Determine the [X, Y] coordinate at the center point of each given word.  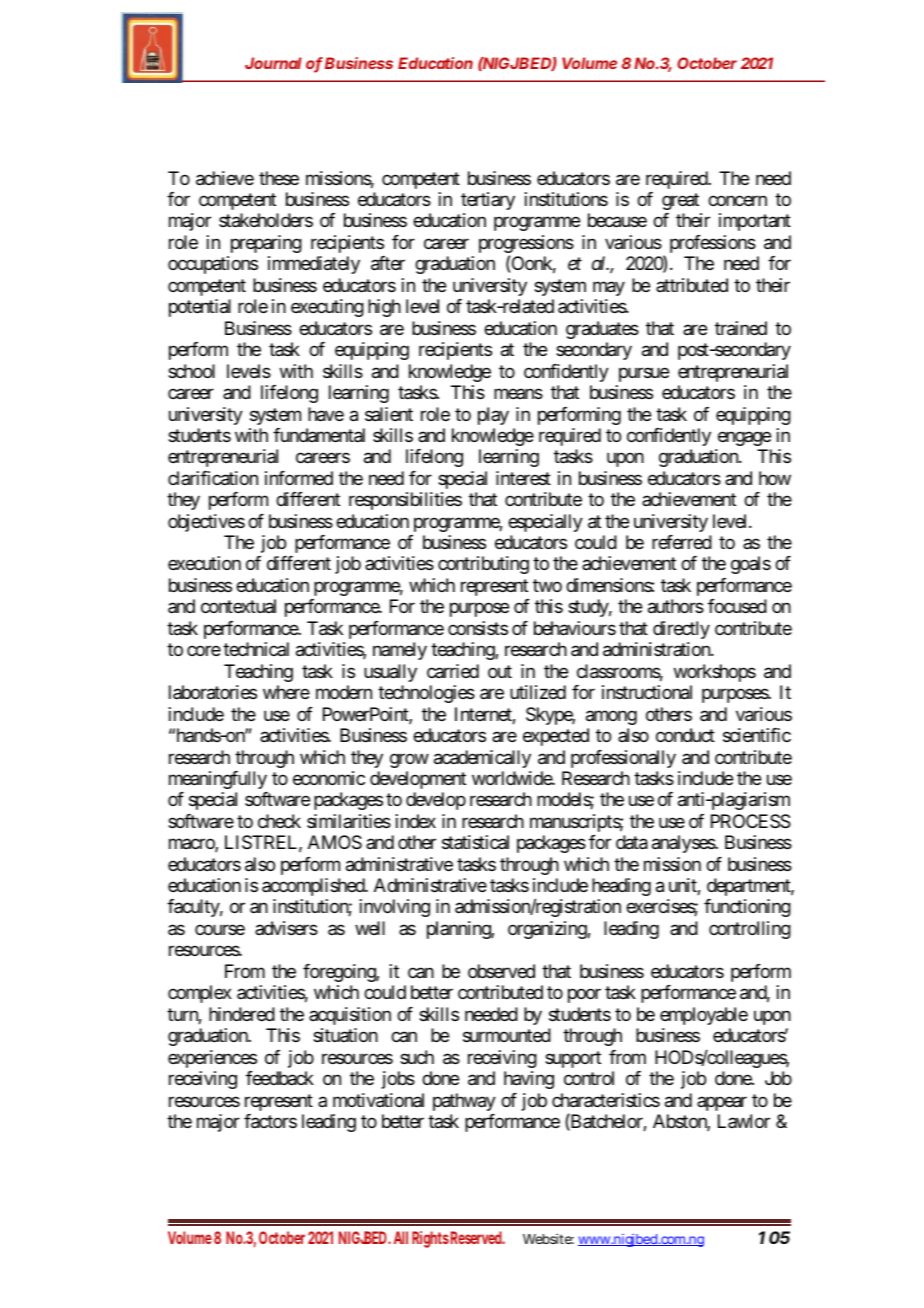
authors [676, 606]
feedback [280, 1078]
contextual [238, 606]
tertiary [488, 201]
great [680, 201]
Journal [273, 63]
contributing [483, 565]
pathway [464, 1102]
